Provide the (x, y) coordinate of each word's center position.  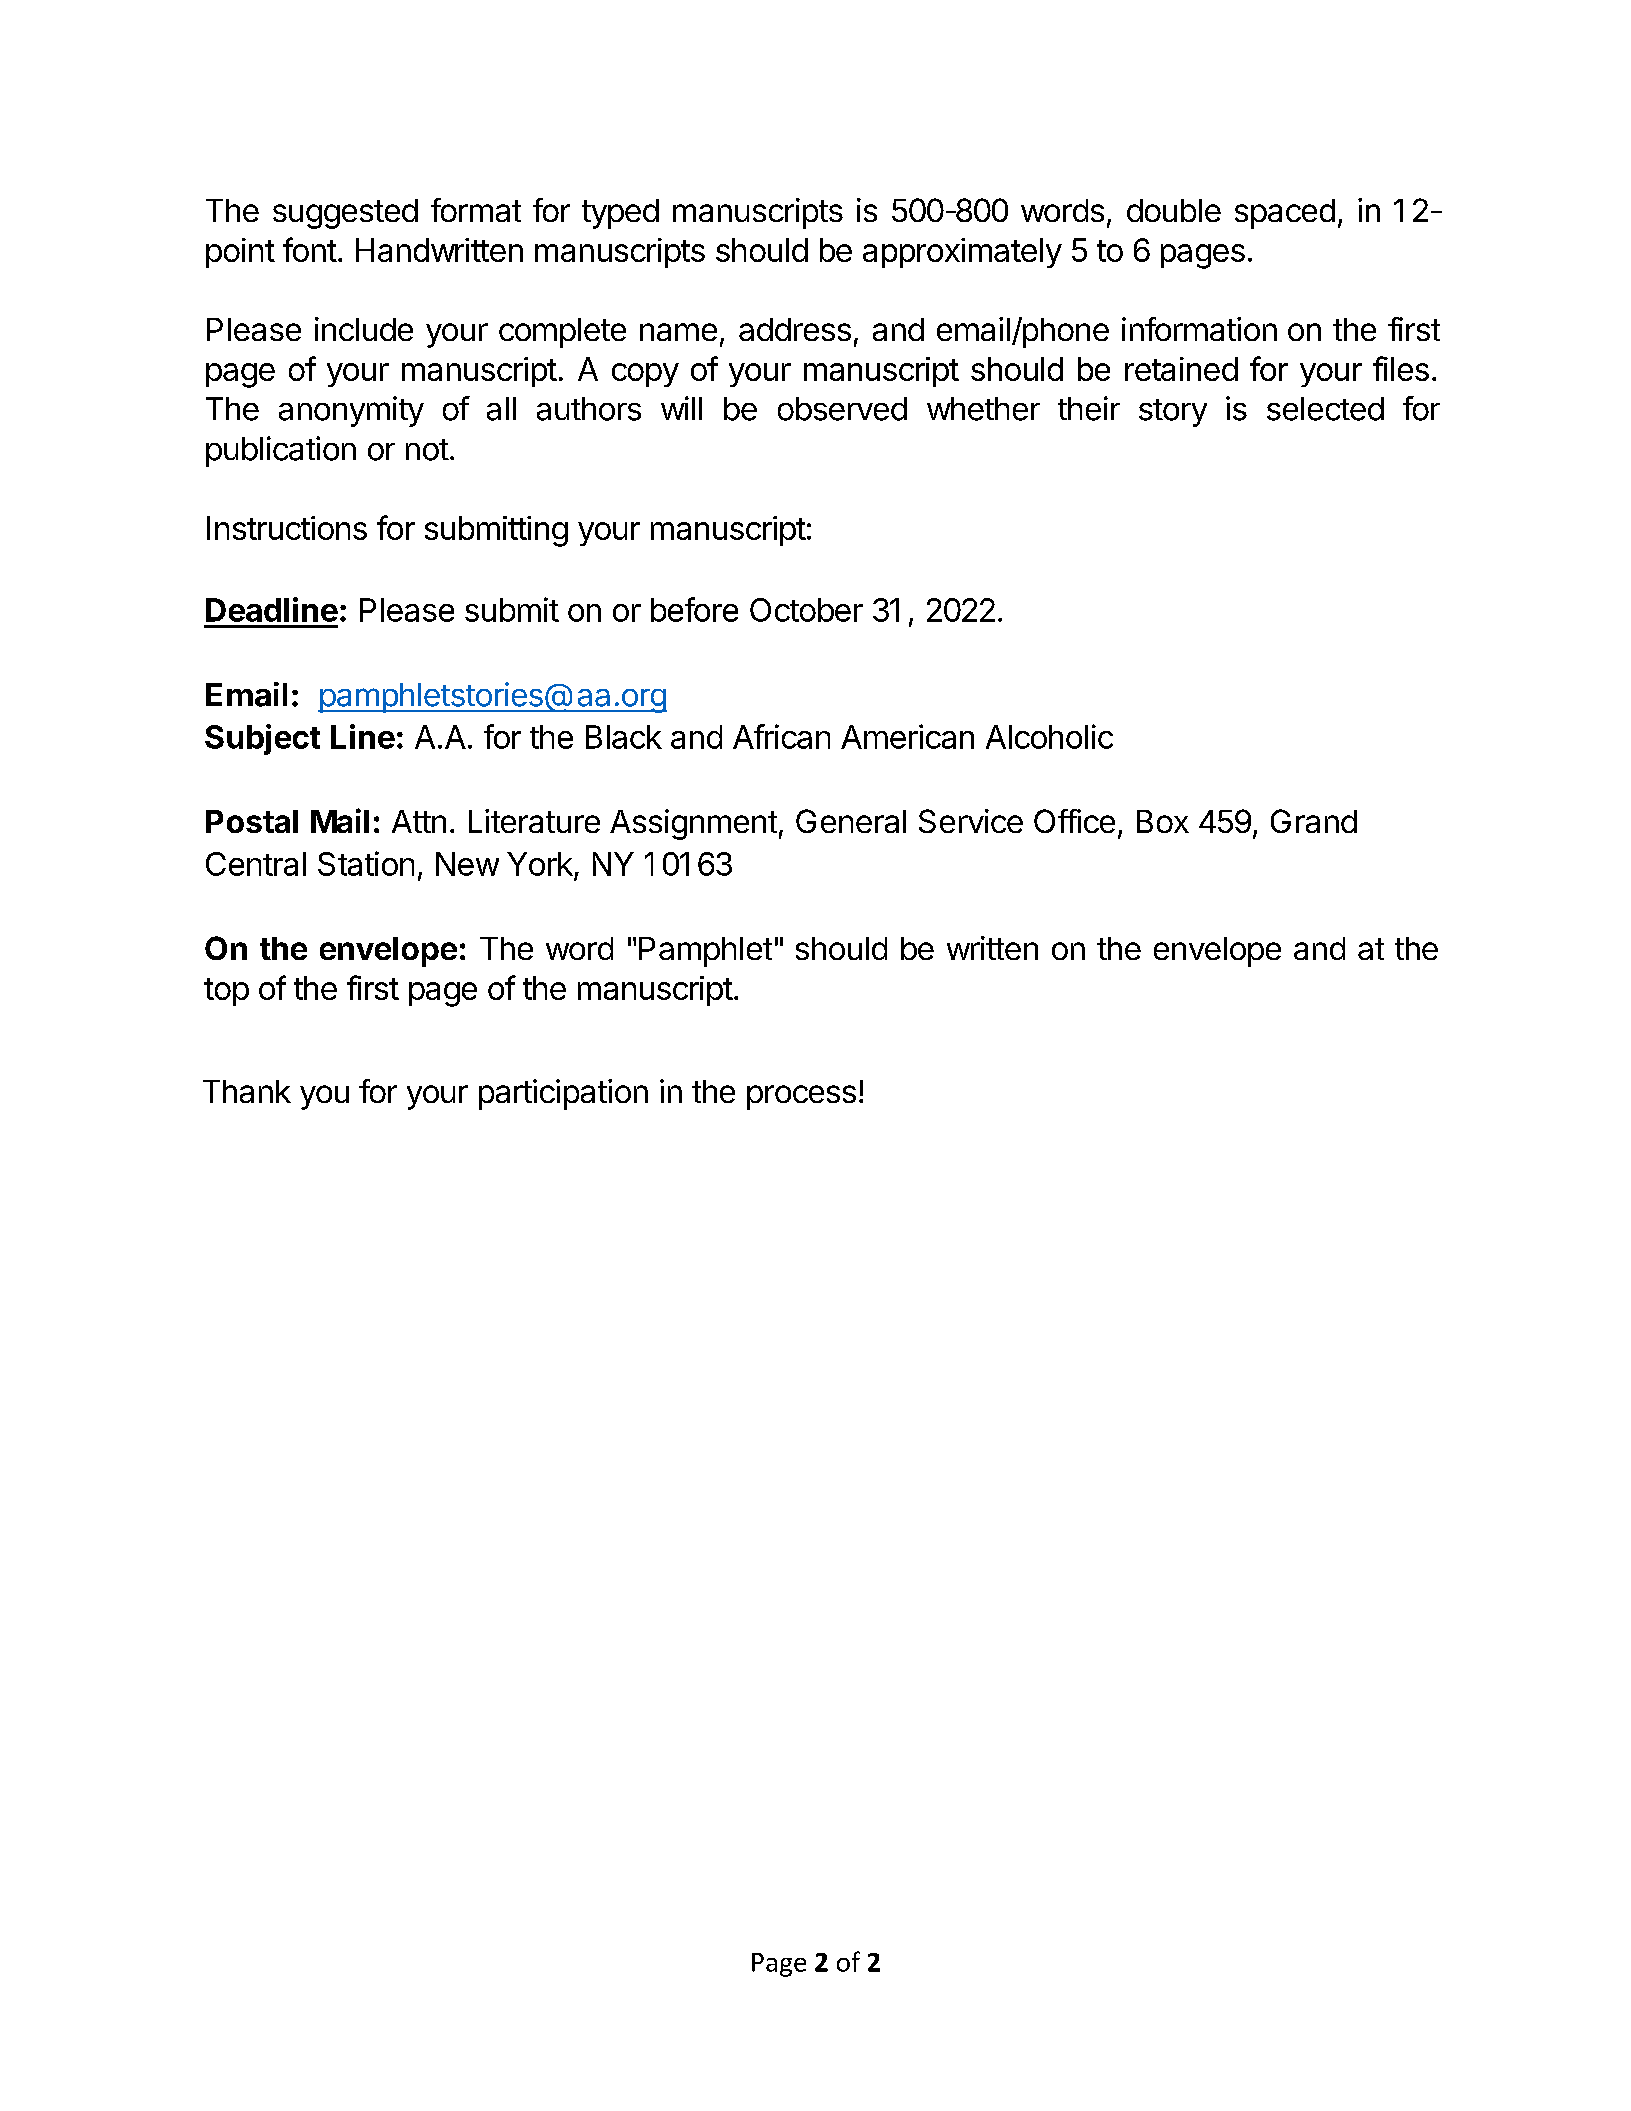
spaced (1285, 214)
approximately (962, 253)
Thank (247, 1091)
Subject (262, 739)
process (801, 1097)
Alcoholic (1049, 736)
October (806, 610)
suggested (345, 214)
